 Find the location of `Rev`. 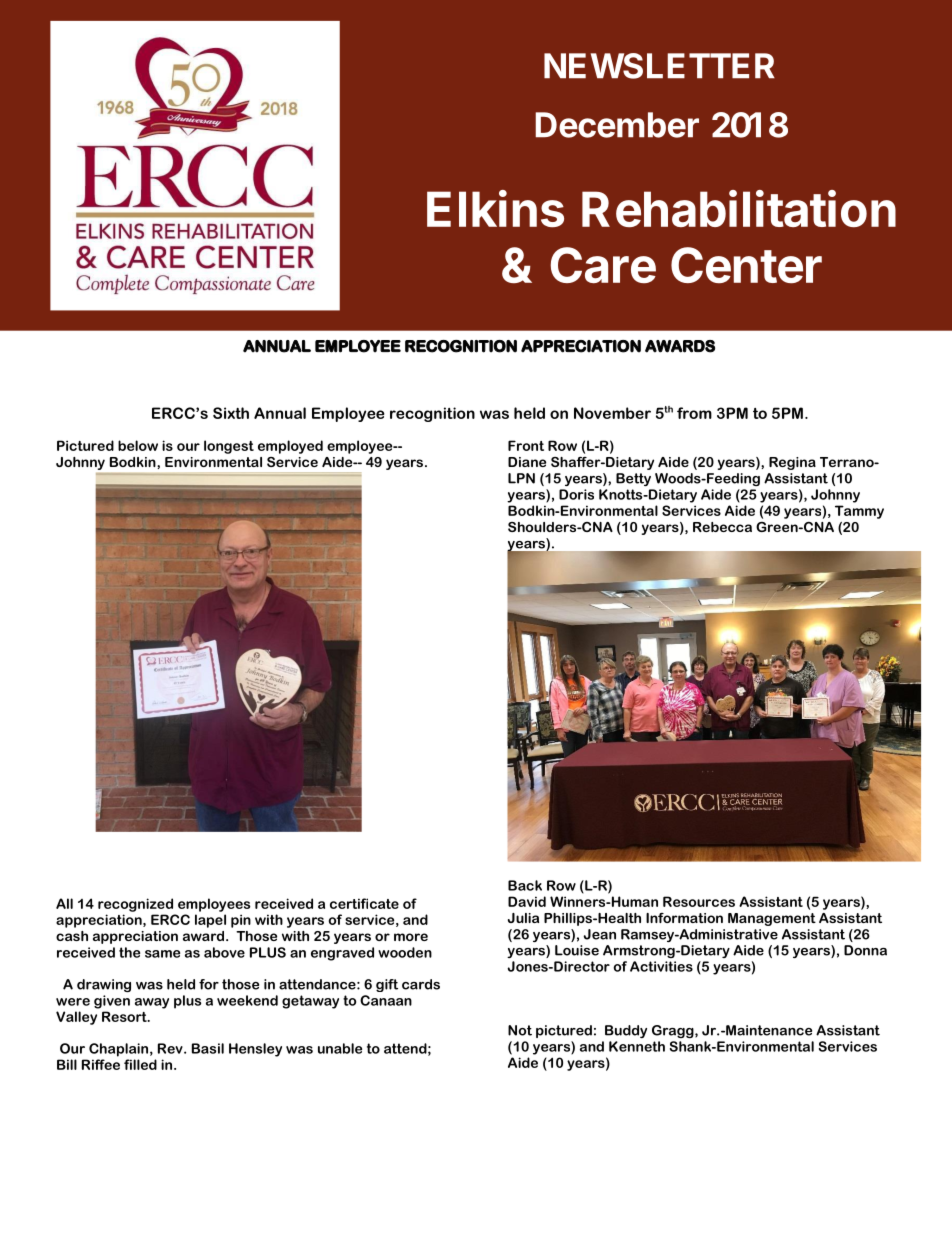

Rev is located at coordinates (171, 1048).
